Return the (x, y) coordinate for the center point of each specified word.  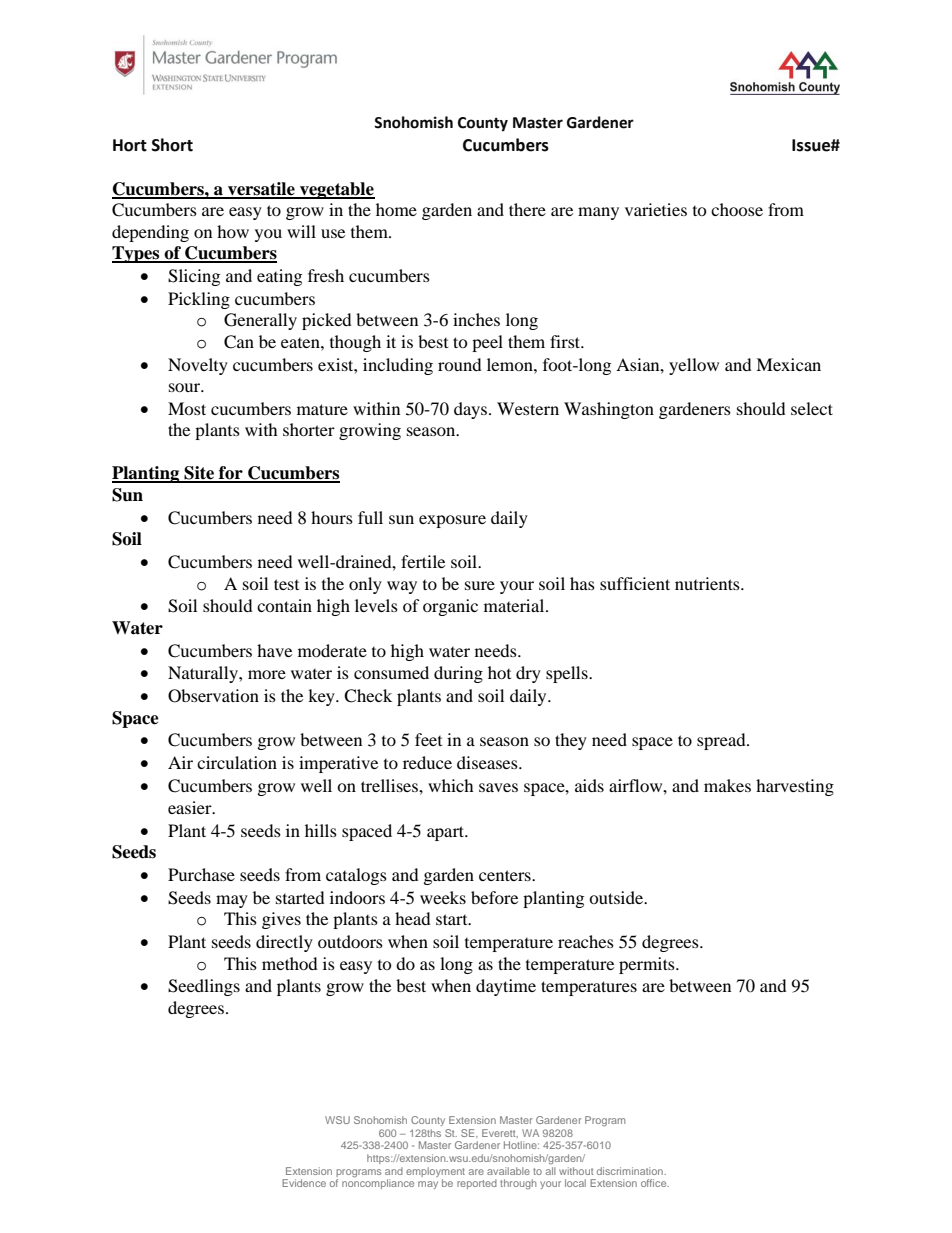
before (494, 897)
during (458, 674)
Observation (213, 696)
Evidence (304, 1183)
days (472, 410)
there (527, 209)
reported (477, 1184)
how (233, 231)
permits (648, 965)
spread (722, 741)
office (655, 1183)
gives (281, 920)
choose (737, 209)
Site (199, 474)
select (812, 408)
